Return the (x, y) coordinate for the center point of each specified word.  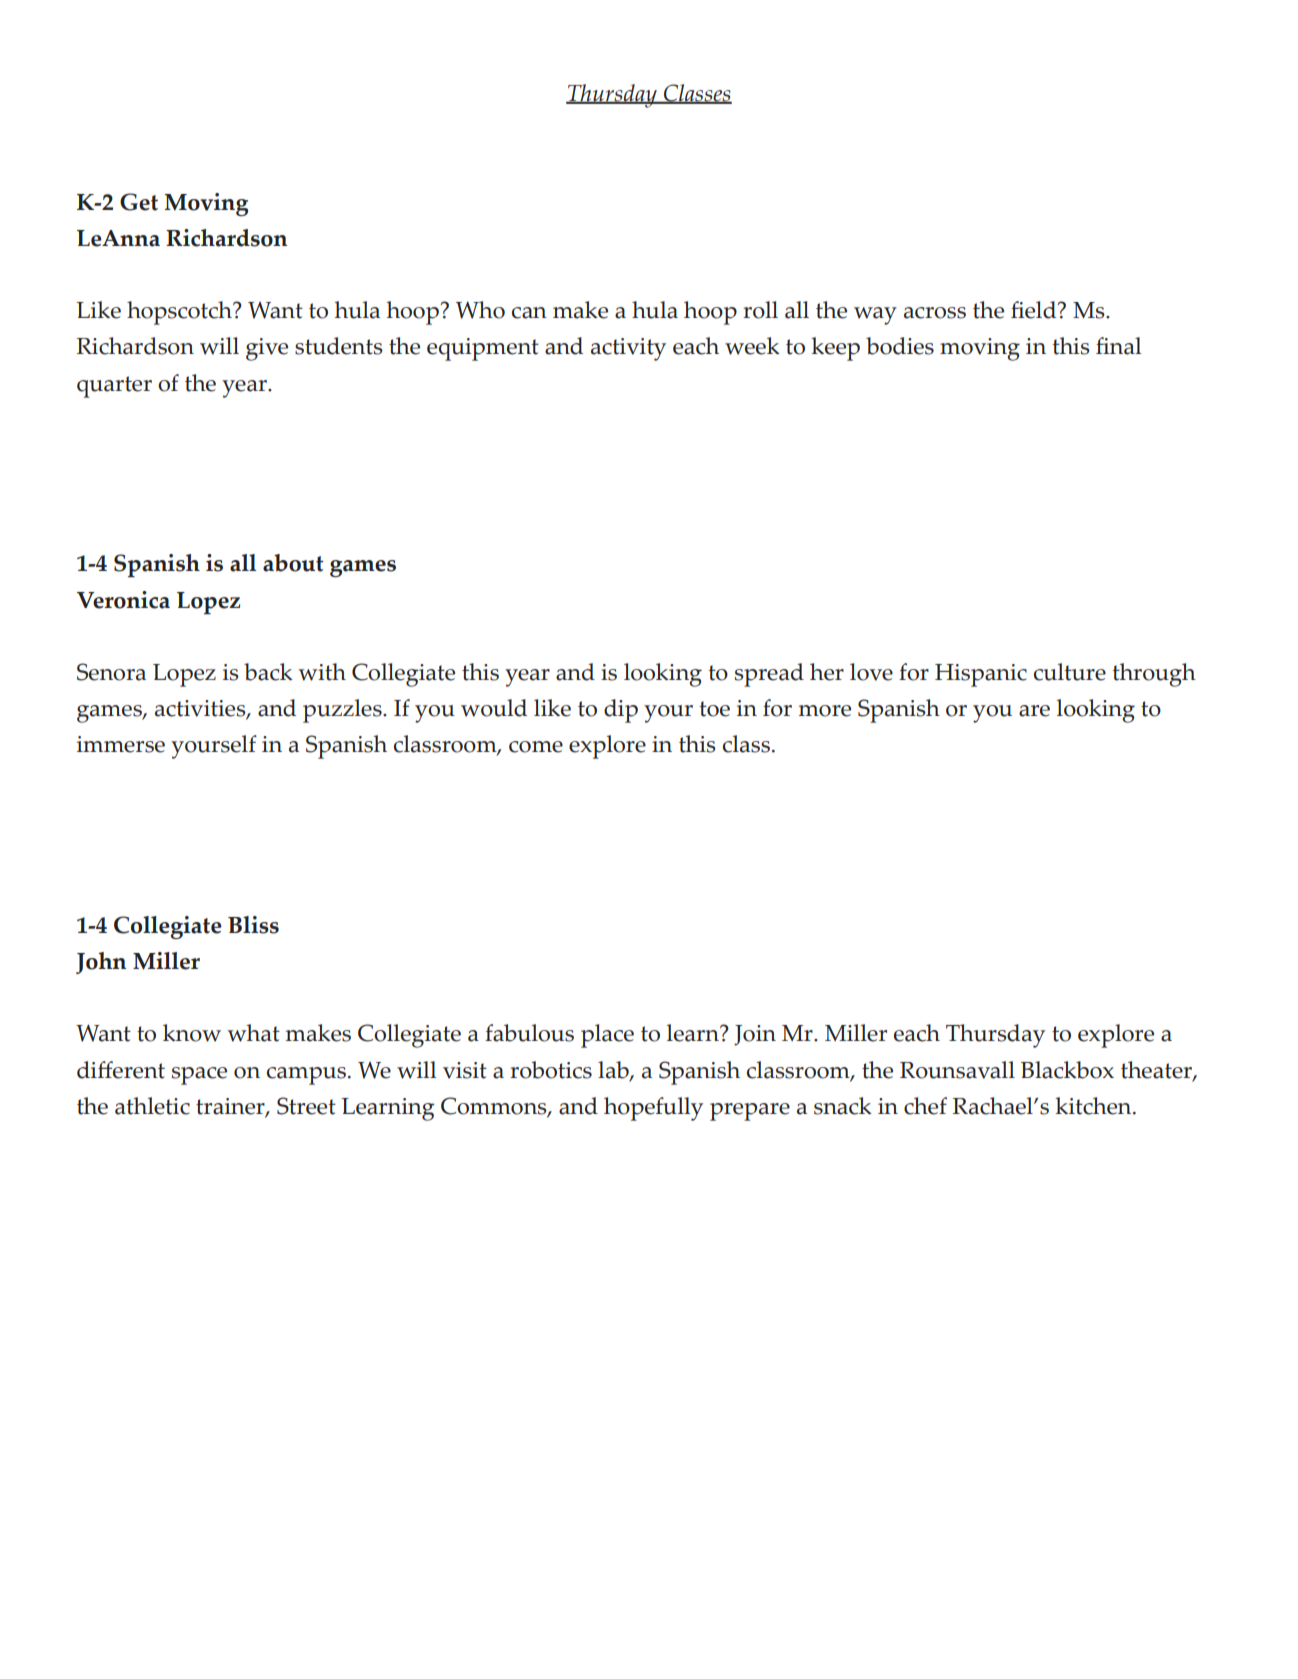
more (825, 711)
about (293, 563)
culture (1070, 672)
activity (628, 349)
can (529, 313)
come (536, 747)
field (1035, 310)
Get (139, 202)
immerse (121, 744)
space (199, 1076)
